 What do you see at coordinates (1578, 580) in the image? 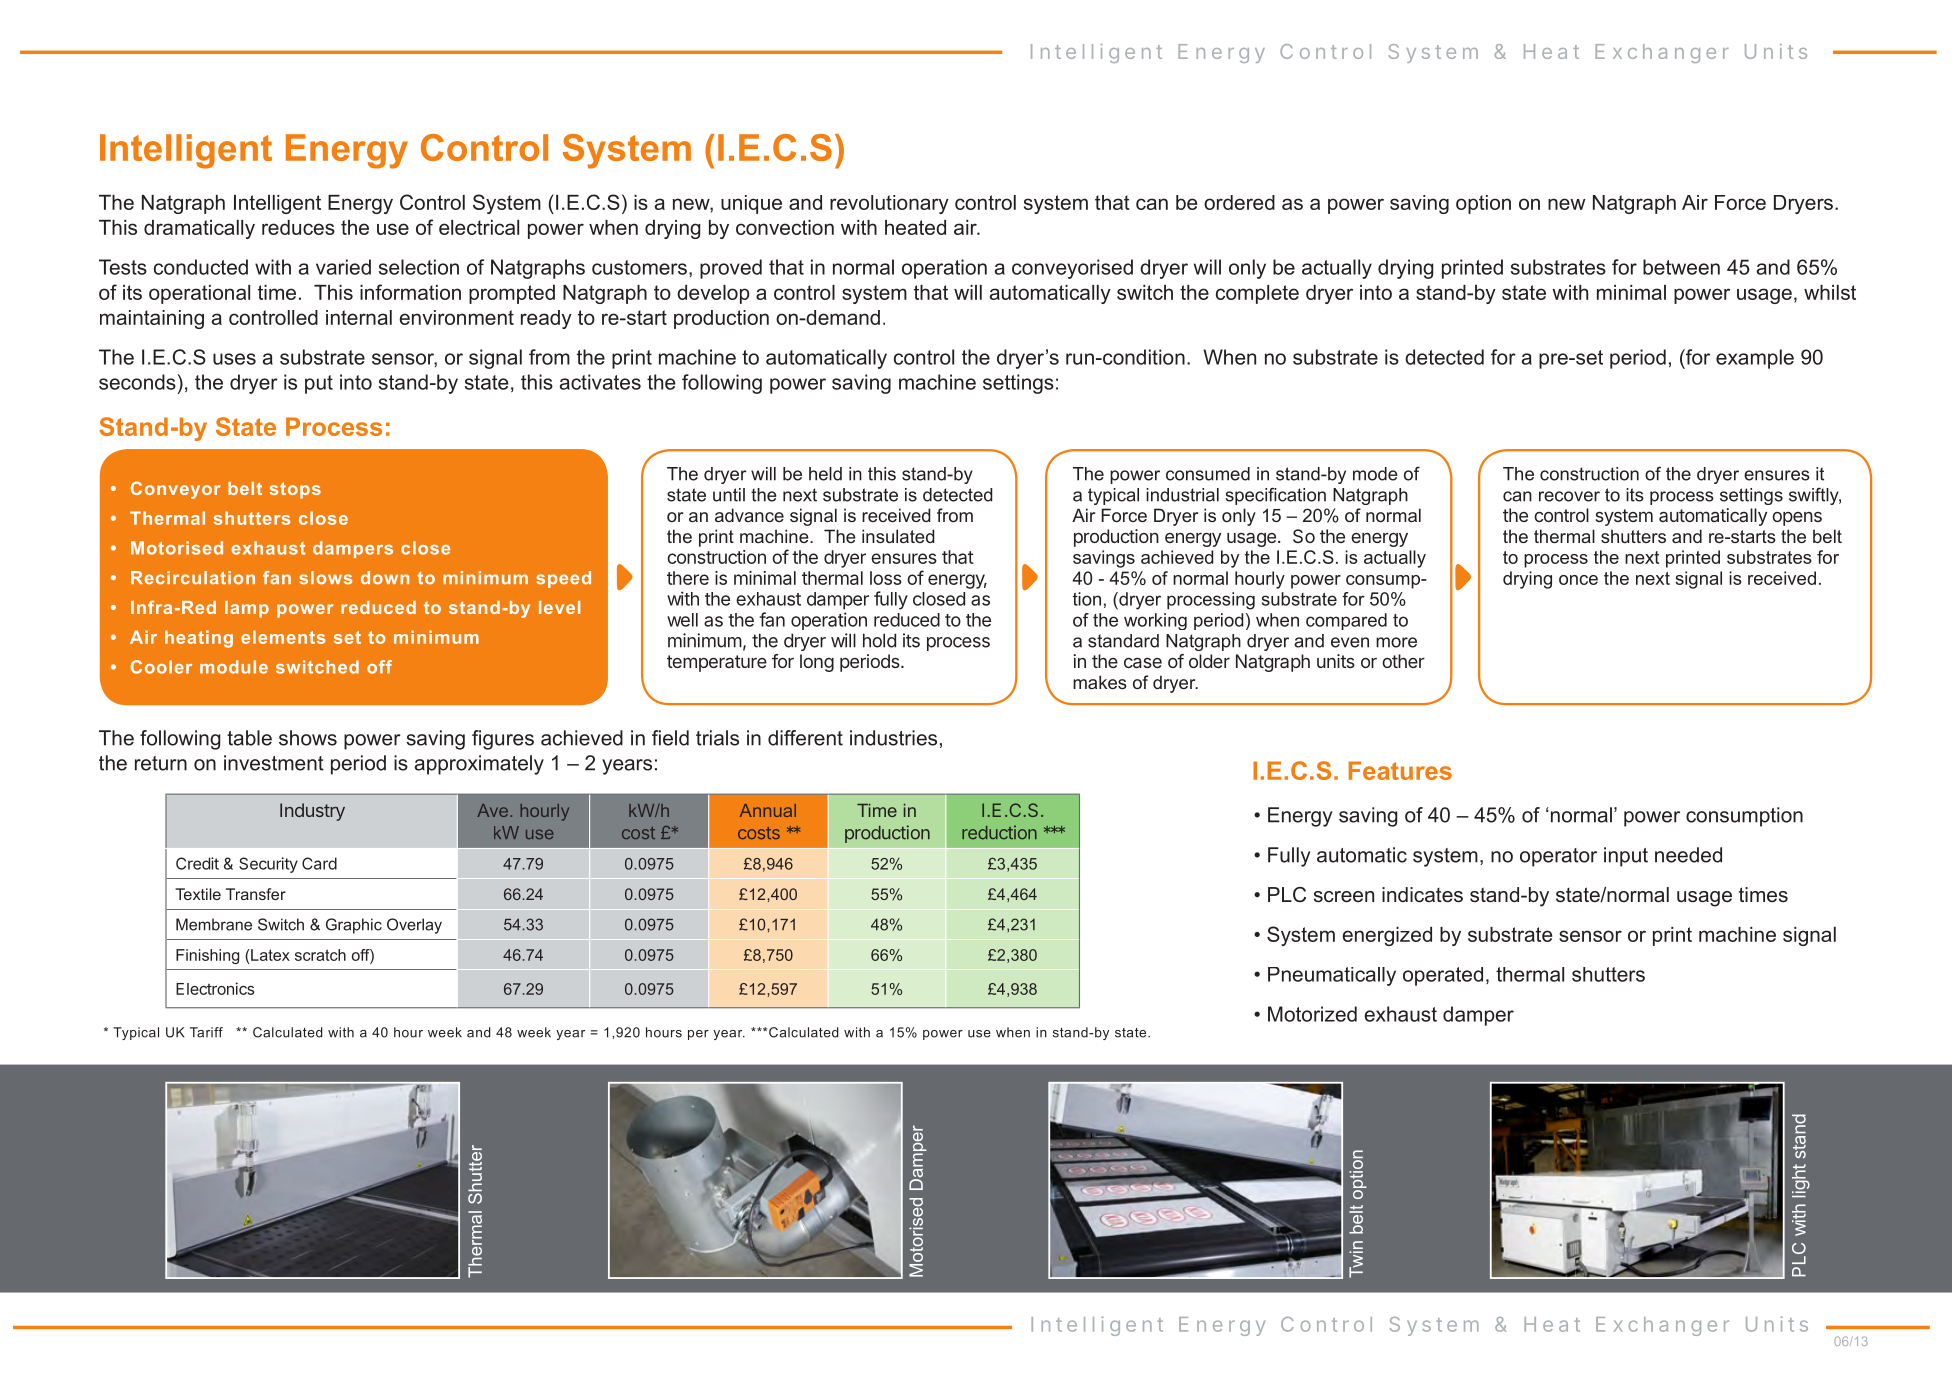
I see `once` at bounding box center [1578, 580].
